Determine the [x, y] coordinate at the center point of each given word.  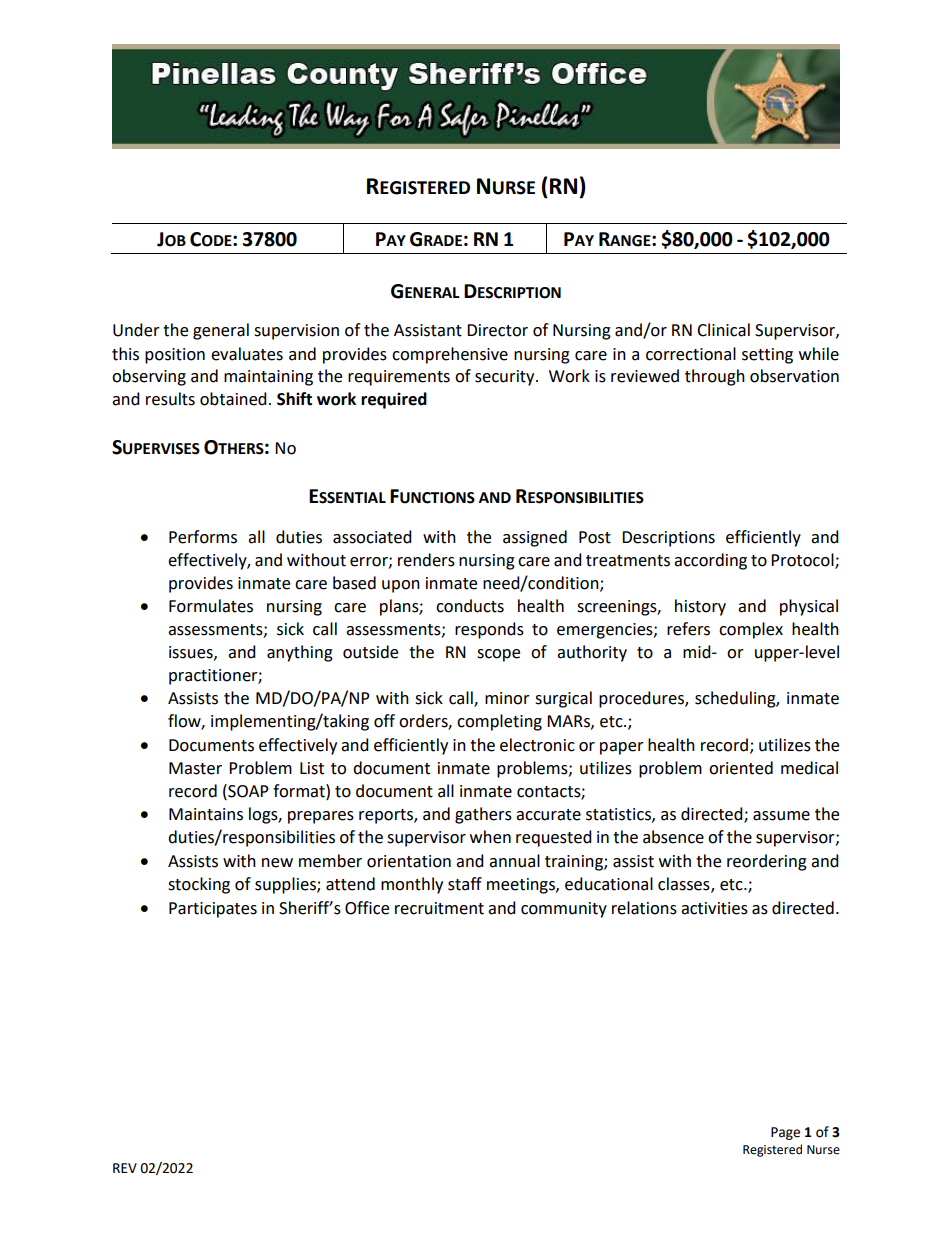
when [490, 837]
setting [767, 356]
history [700, 607]
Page [785, 1133]
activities [714, 908]
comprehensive [450, 355]
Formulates [211, 606]
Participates [213, 910]
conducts [470, 606]
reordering [767, 862]
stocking [199, 885]
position [175, 356]
